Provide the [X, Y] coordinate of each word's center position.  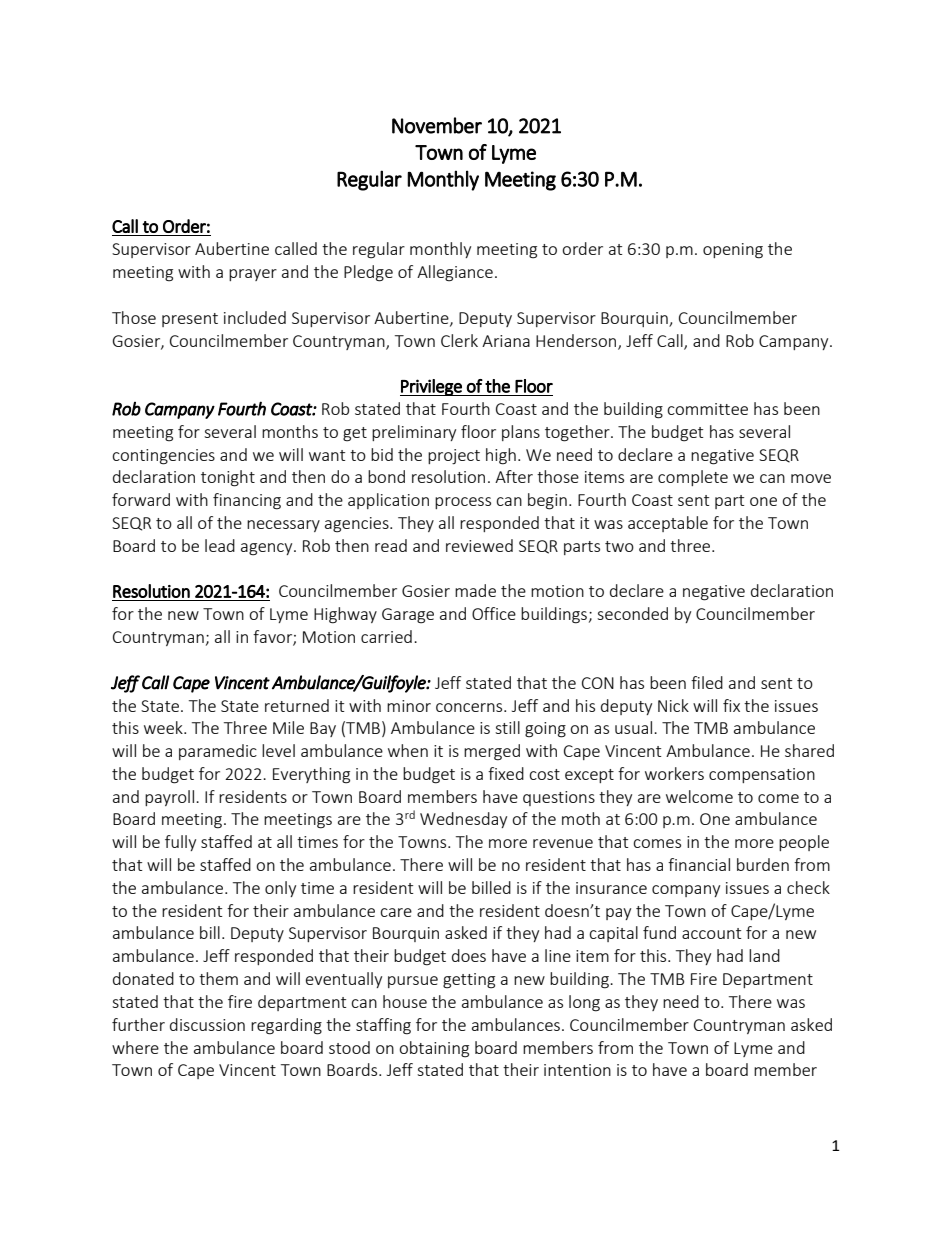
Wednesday [463, 820]
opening [733, 251]
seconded [632, 613]
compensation [762, 775]
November [437, 125]
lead [220, 545]
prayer [253, 275]
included [255, 317]
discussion [207, 1024]
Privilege [432, 387]
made [475, 590]
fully [180, 843]
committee [707, 409]
